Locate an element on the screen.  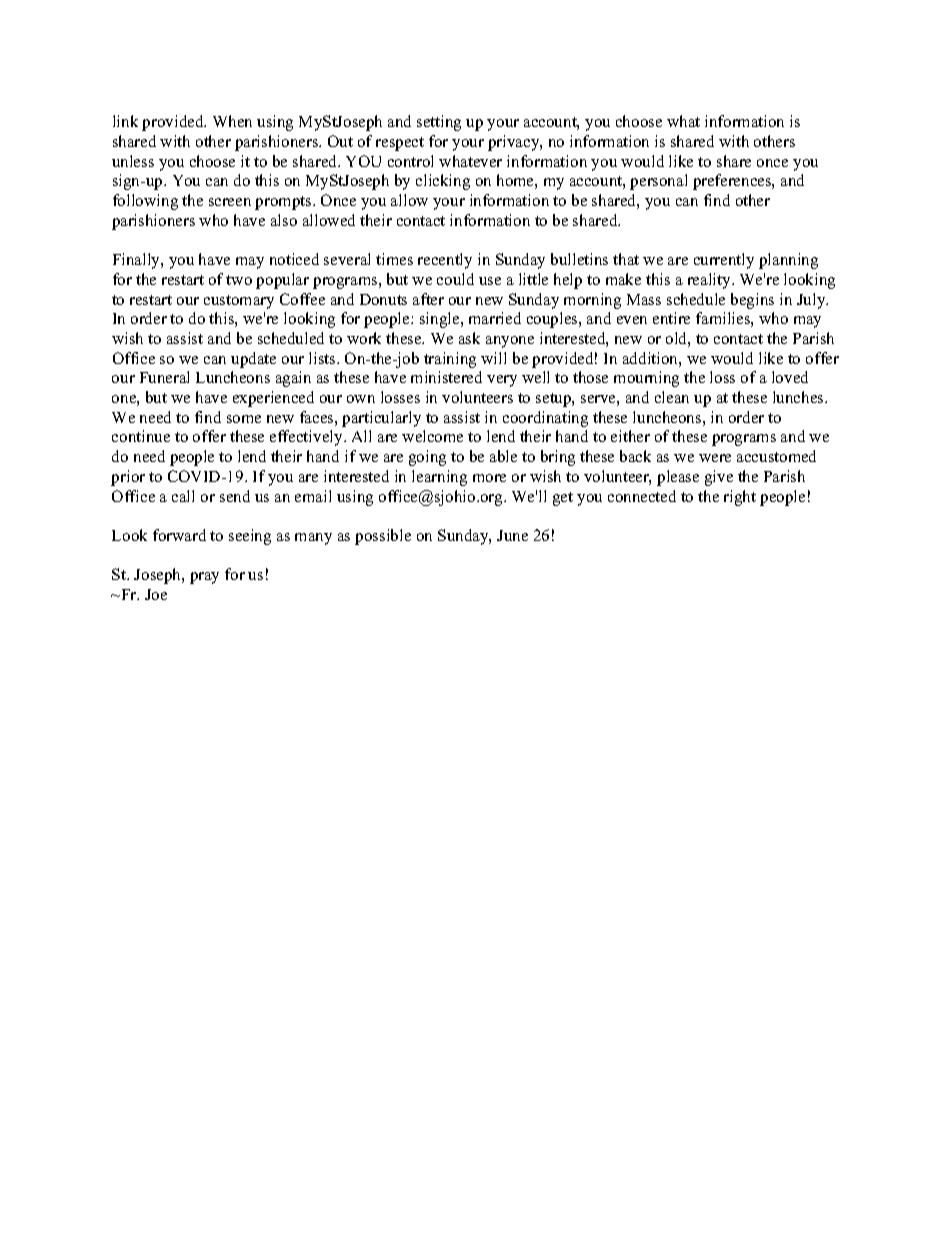
June is located at coordinates (512, 535).
